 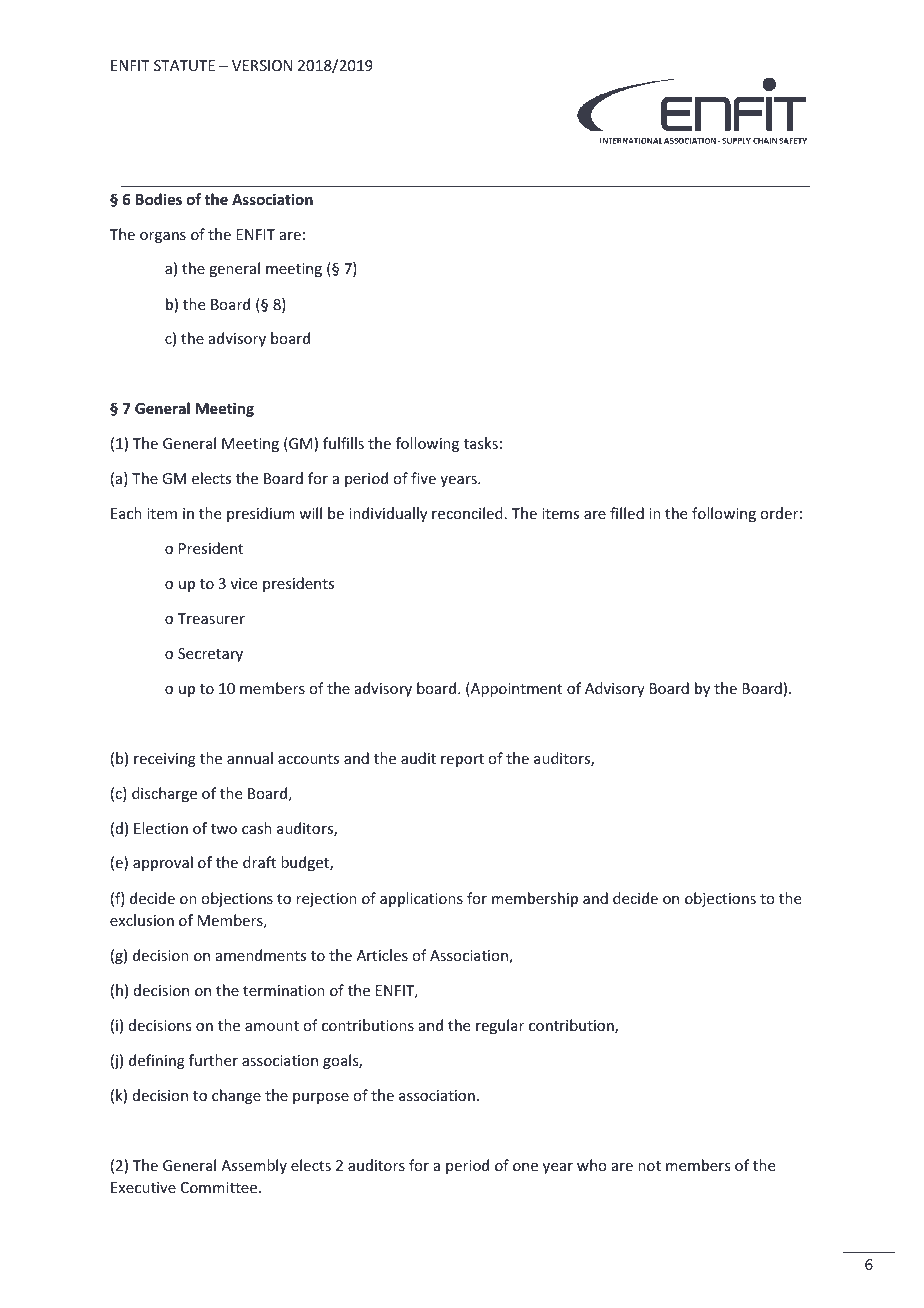 What do you see at coordinates (184, 65) in the document?
I see `STATUTE` at bounding box center [184, 65].
